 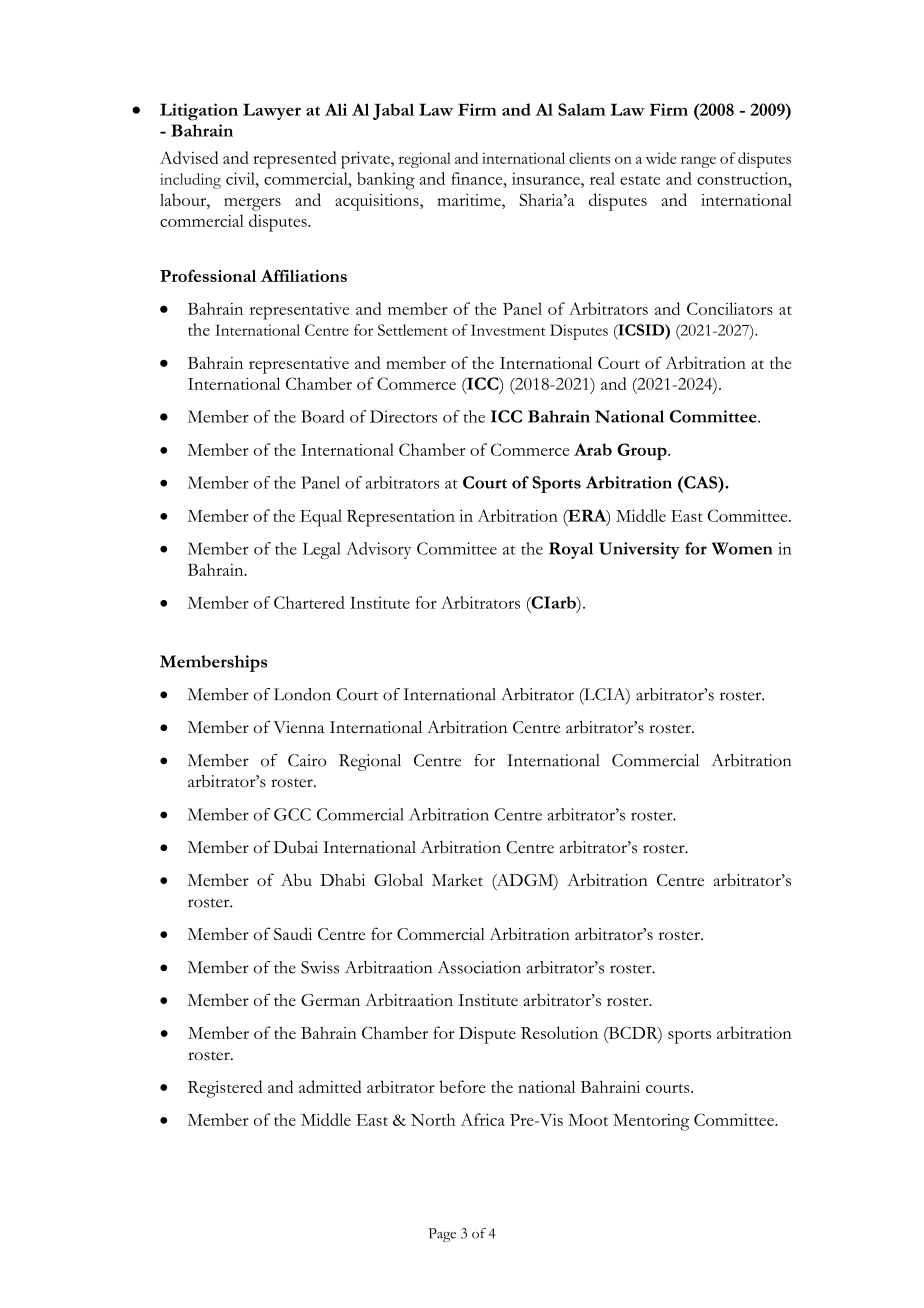 What do you see at coordinates (323, 416) in the document?
I see `Board` at bounding box center [323, 416].
